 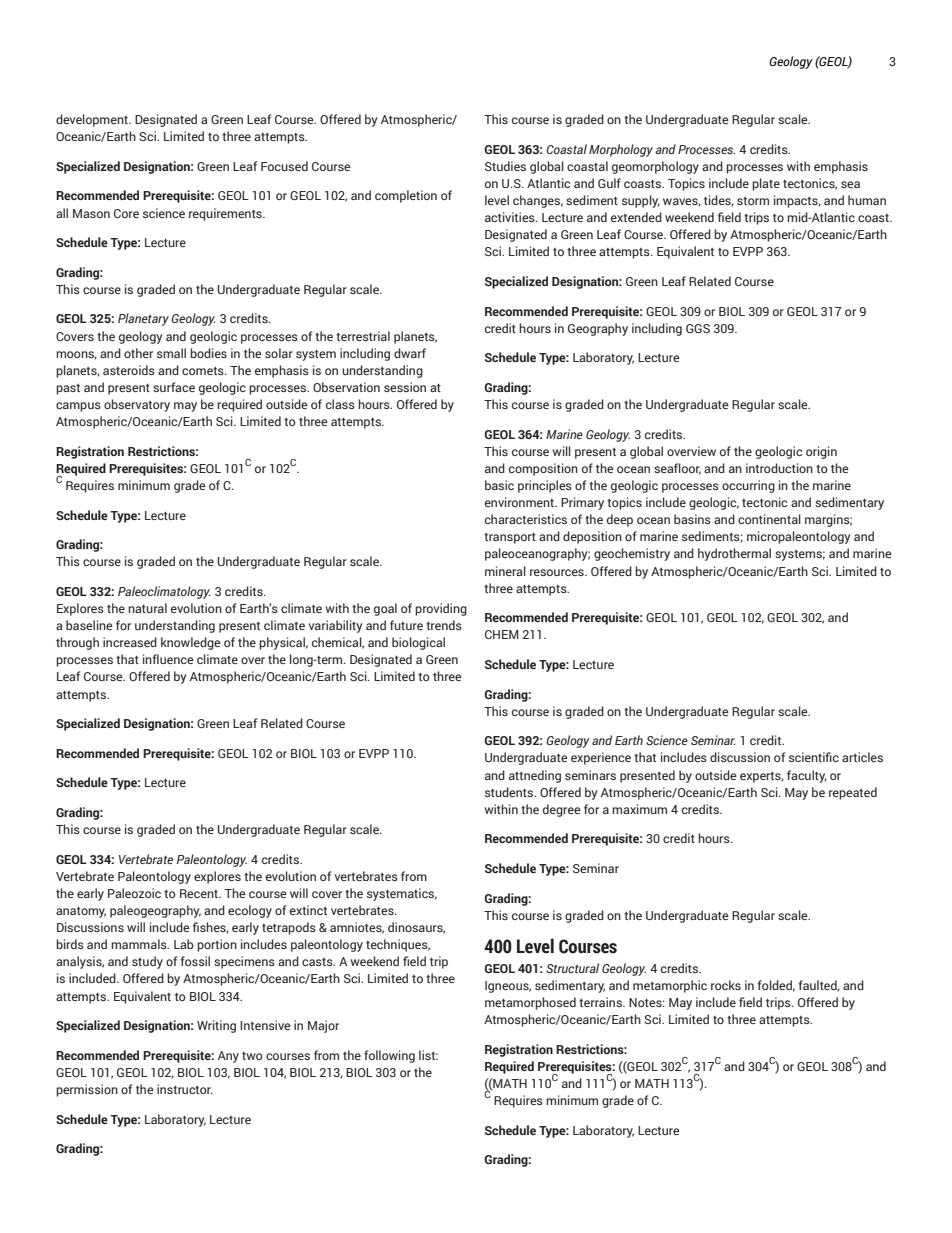 I want to click on plate, so click(x=766, y=184).
